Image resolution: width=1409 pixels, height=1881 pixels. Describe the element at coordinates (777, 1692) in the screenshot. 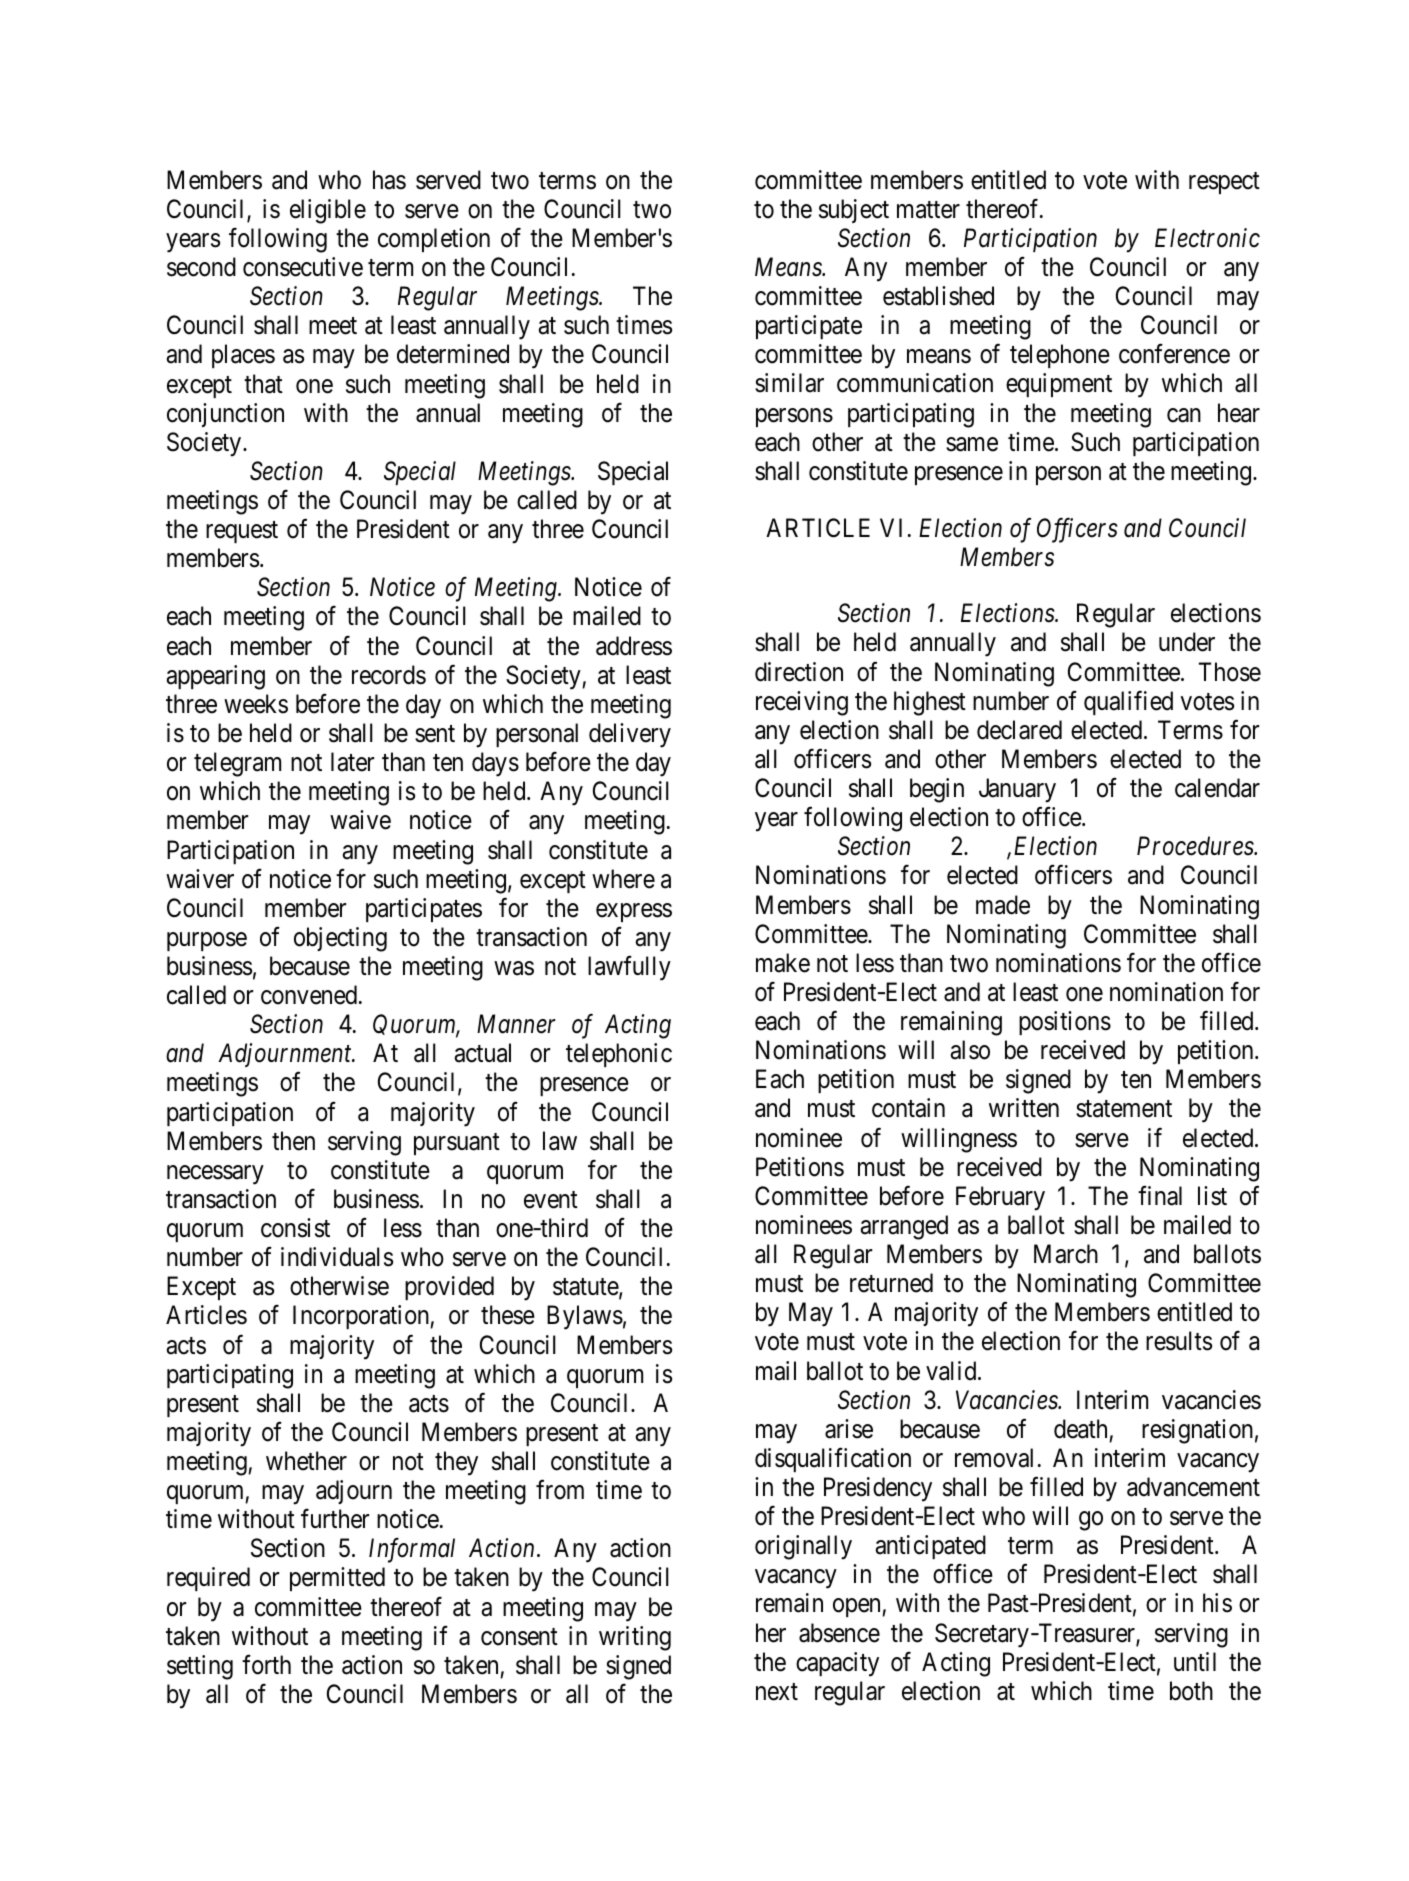

I see `next` at that location.
